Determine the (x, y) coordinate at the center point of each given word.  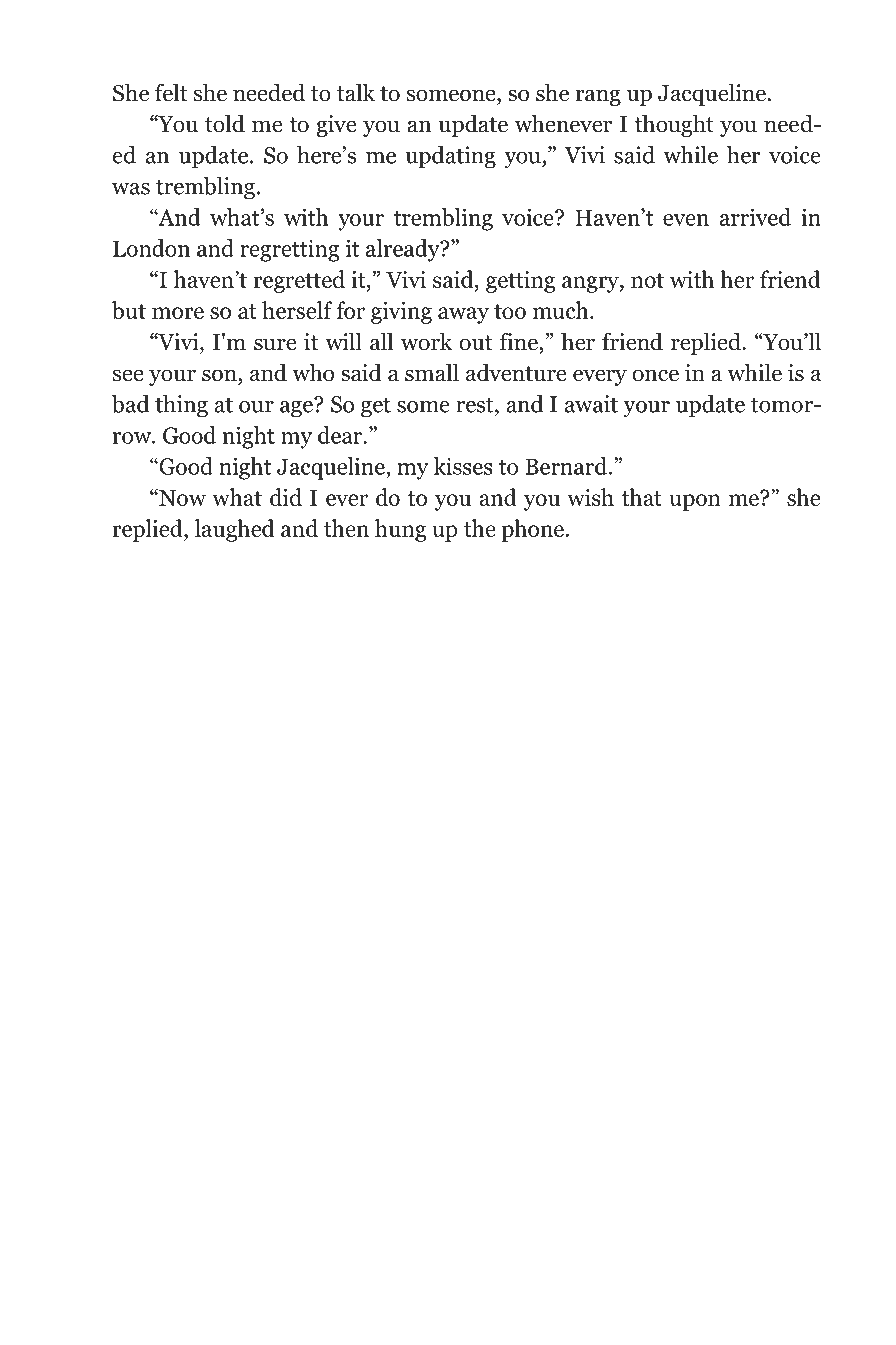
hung (400, 530)
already (404, 250)
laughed (235, 530)
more (178, 313)
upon (695, 502)
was (131, 189)
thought (674, 125)
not (647, 280)
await (591, 404)
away (463, 315)
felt (171, 92)
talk (356, 92)
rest (476, 405)
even (686, 220)
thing (181, 406)
